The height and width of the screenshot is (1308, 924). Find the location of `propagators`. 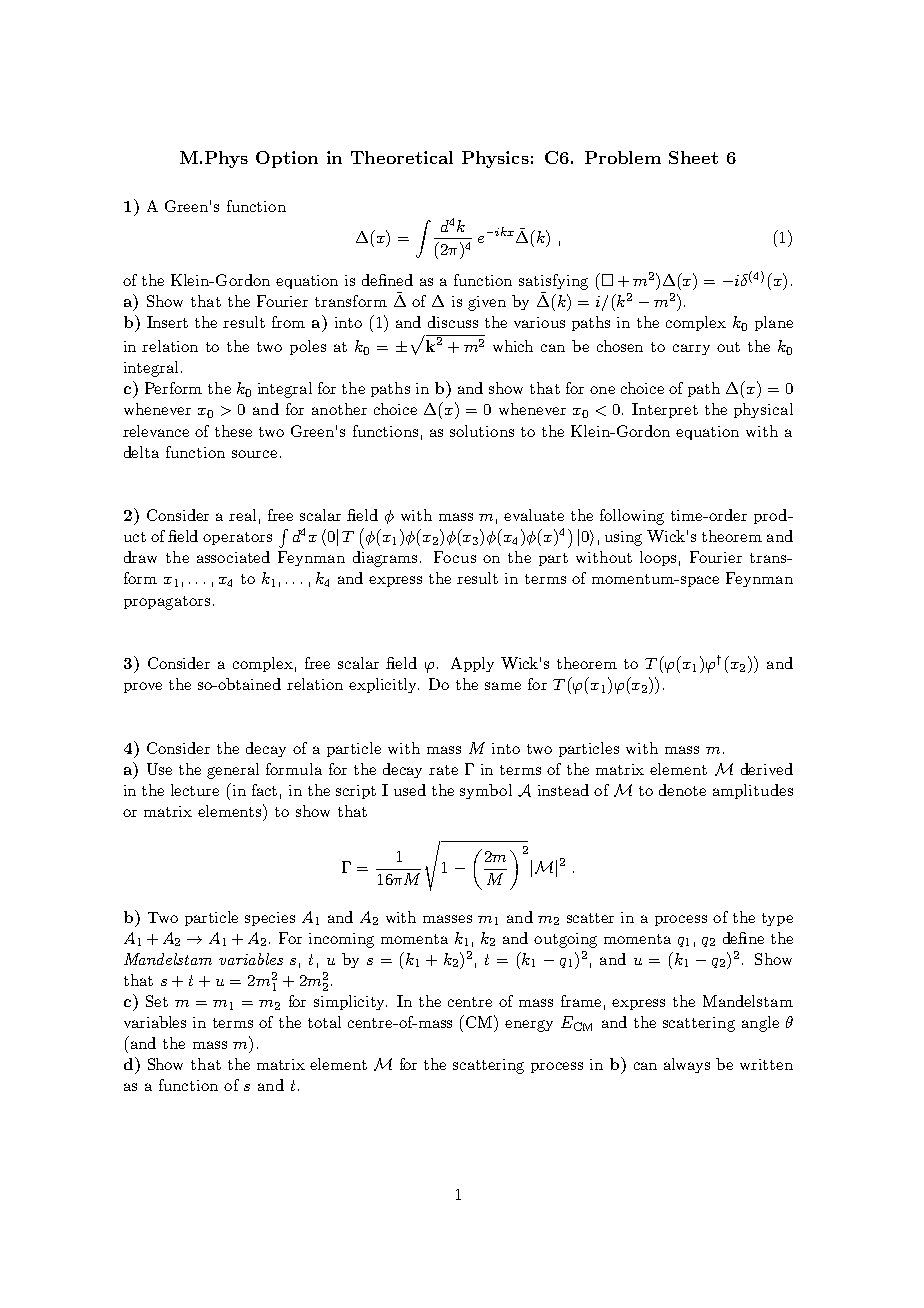

propagators is located at coordinates (167, 603).
